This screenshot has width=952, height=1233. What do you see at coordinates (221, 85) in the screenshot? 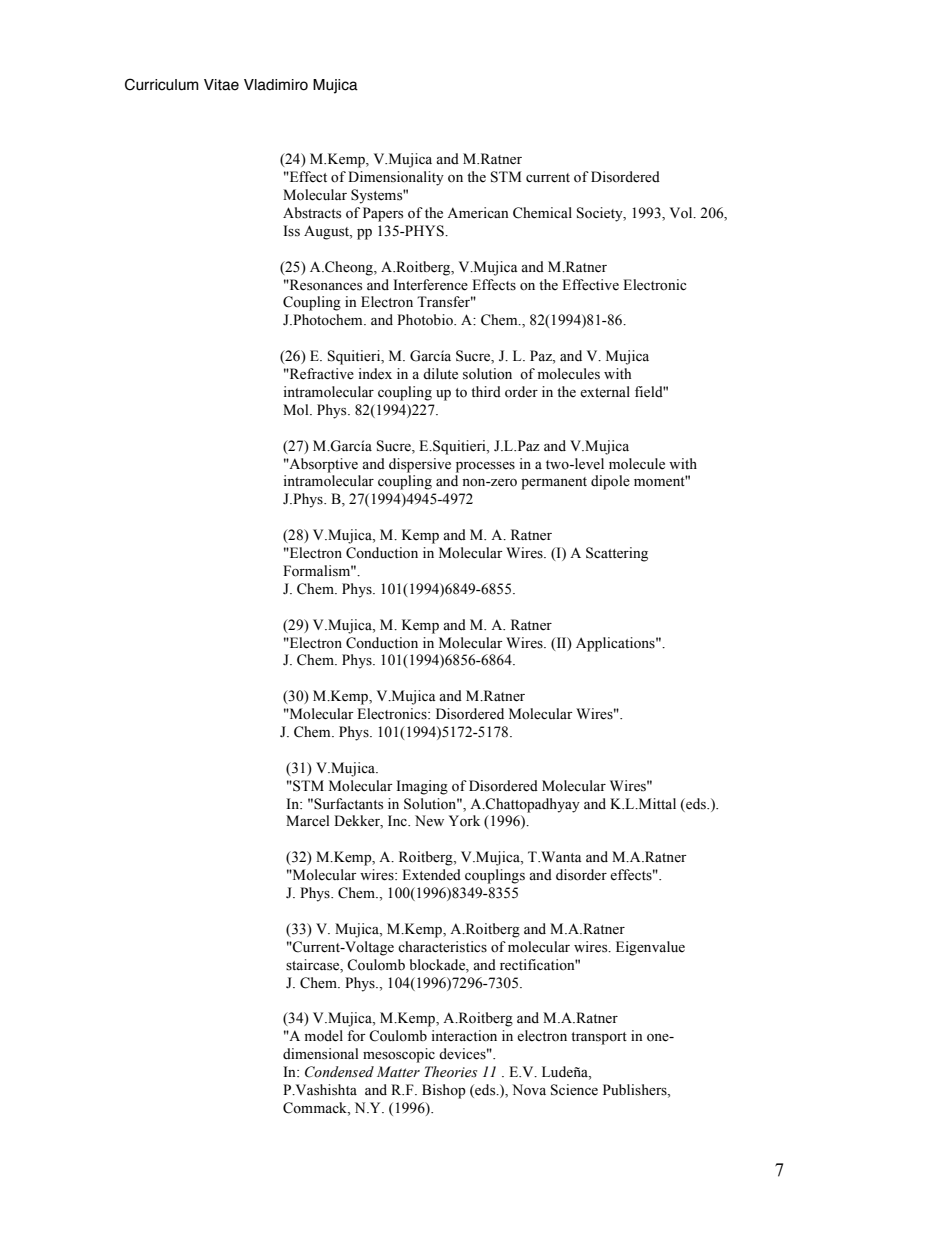
I see `Vitae` at bounding box center [221, 85].
